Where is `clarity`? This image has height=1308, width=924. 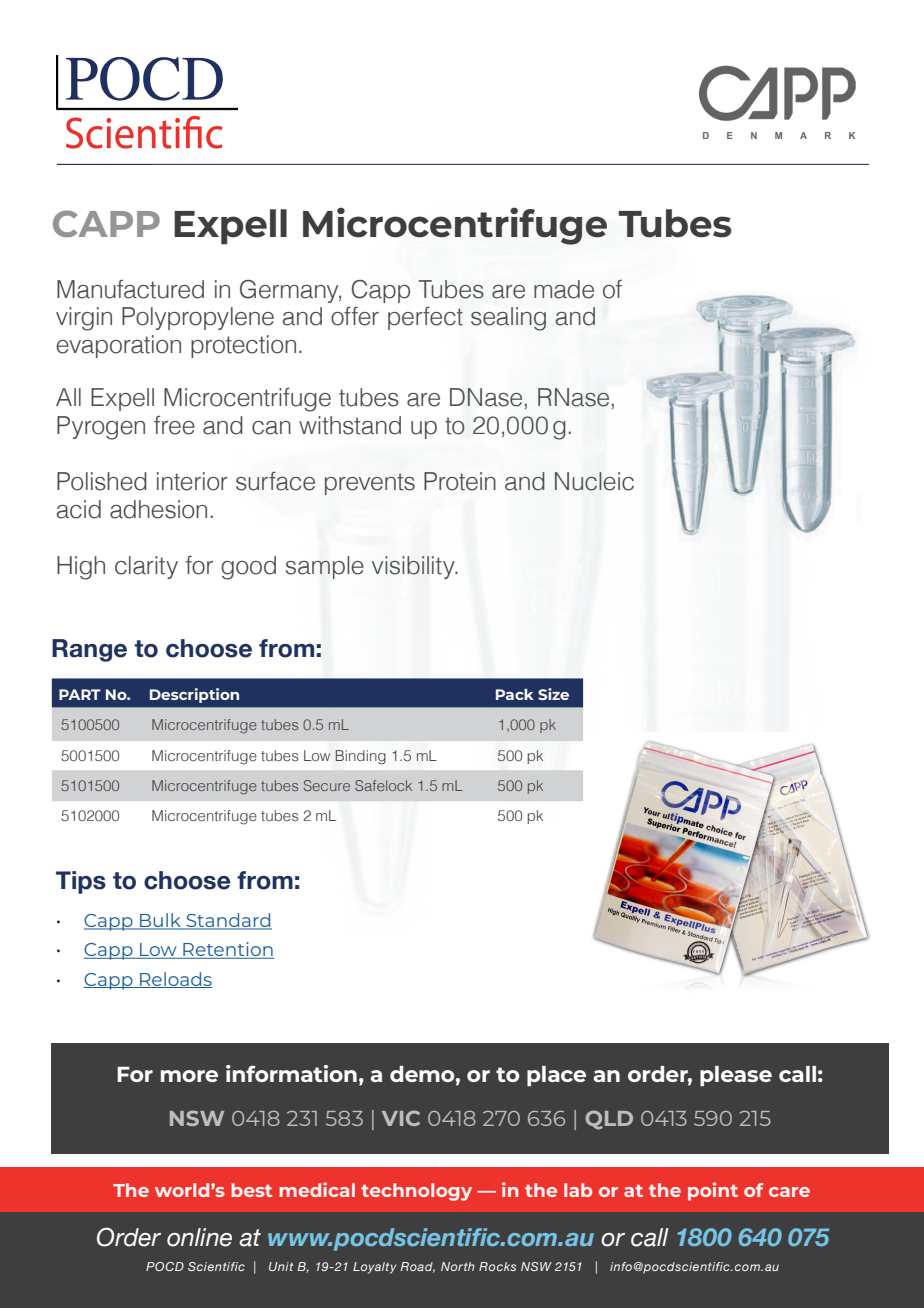 clarity is located at coordinates (146, 567).
